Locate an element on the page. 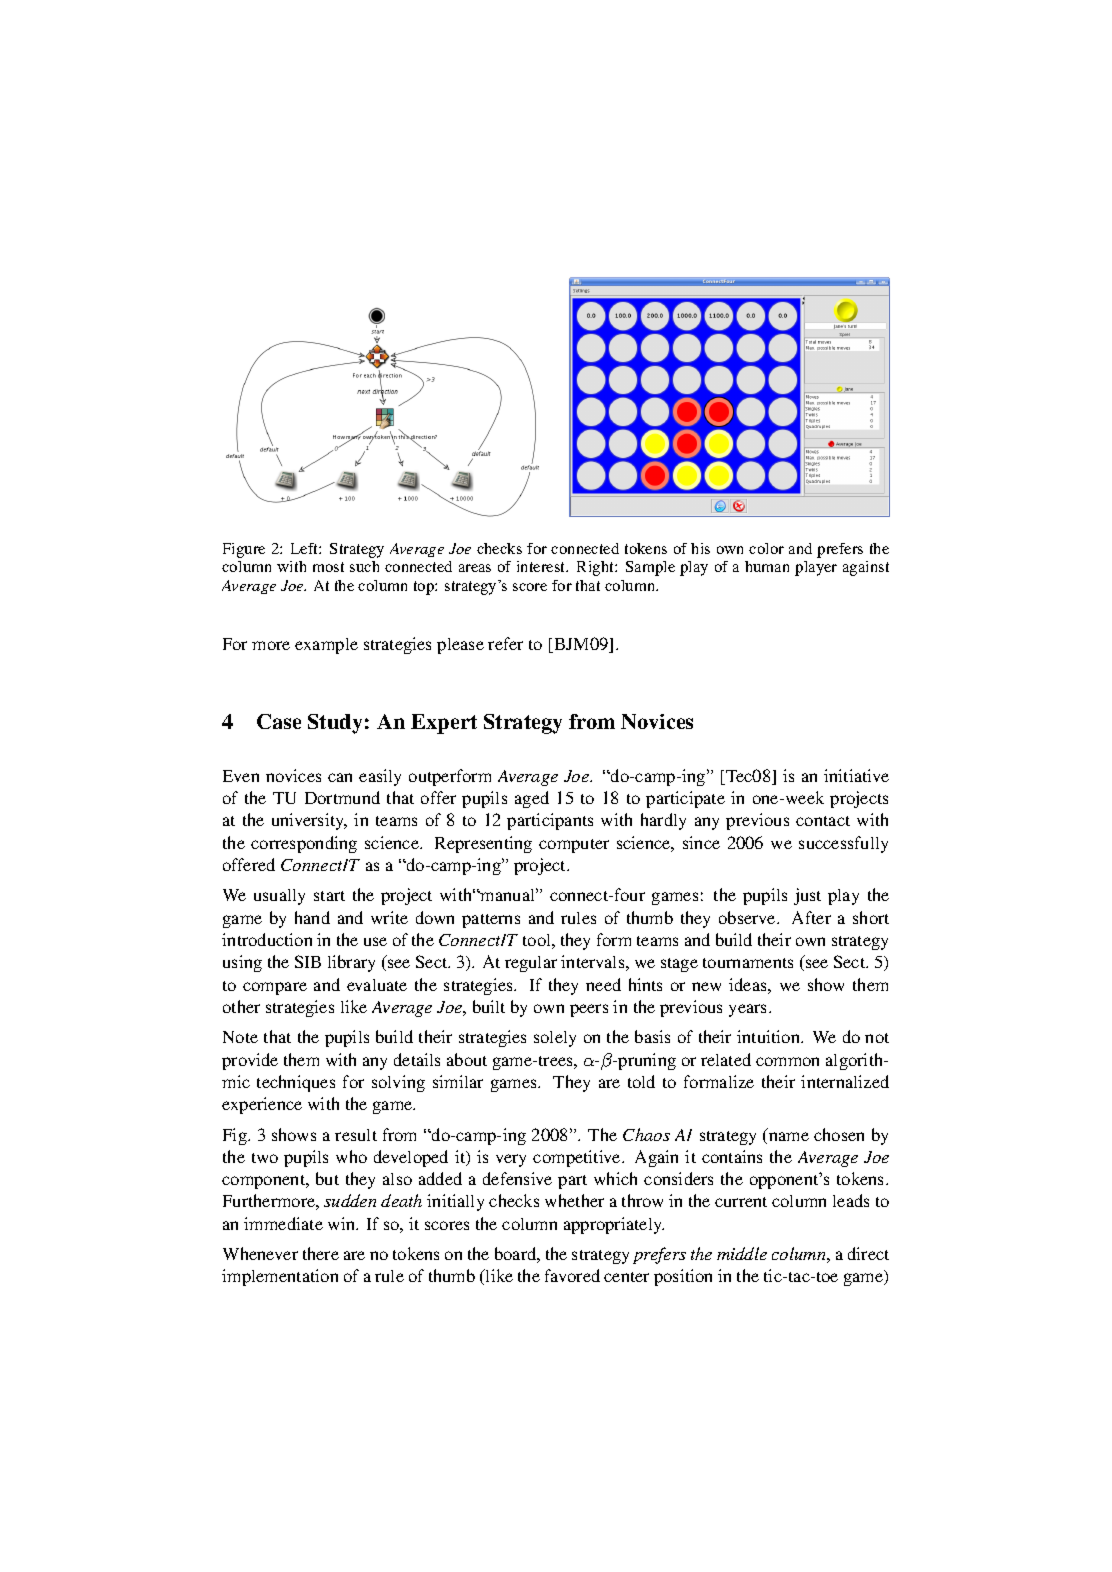  solely is located at coordinates (555, 1039).
